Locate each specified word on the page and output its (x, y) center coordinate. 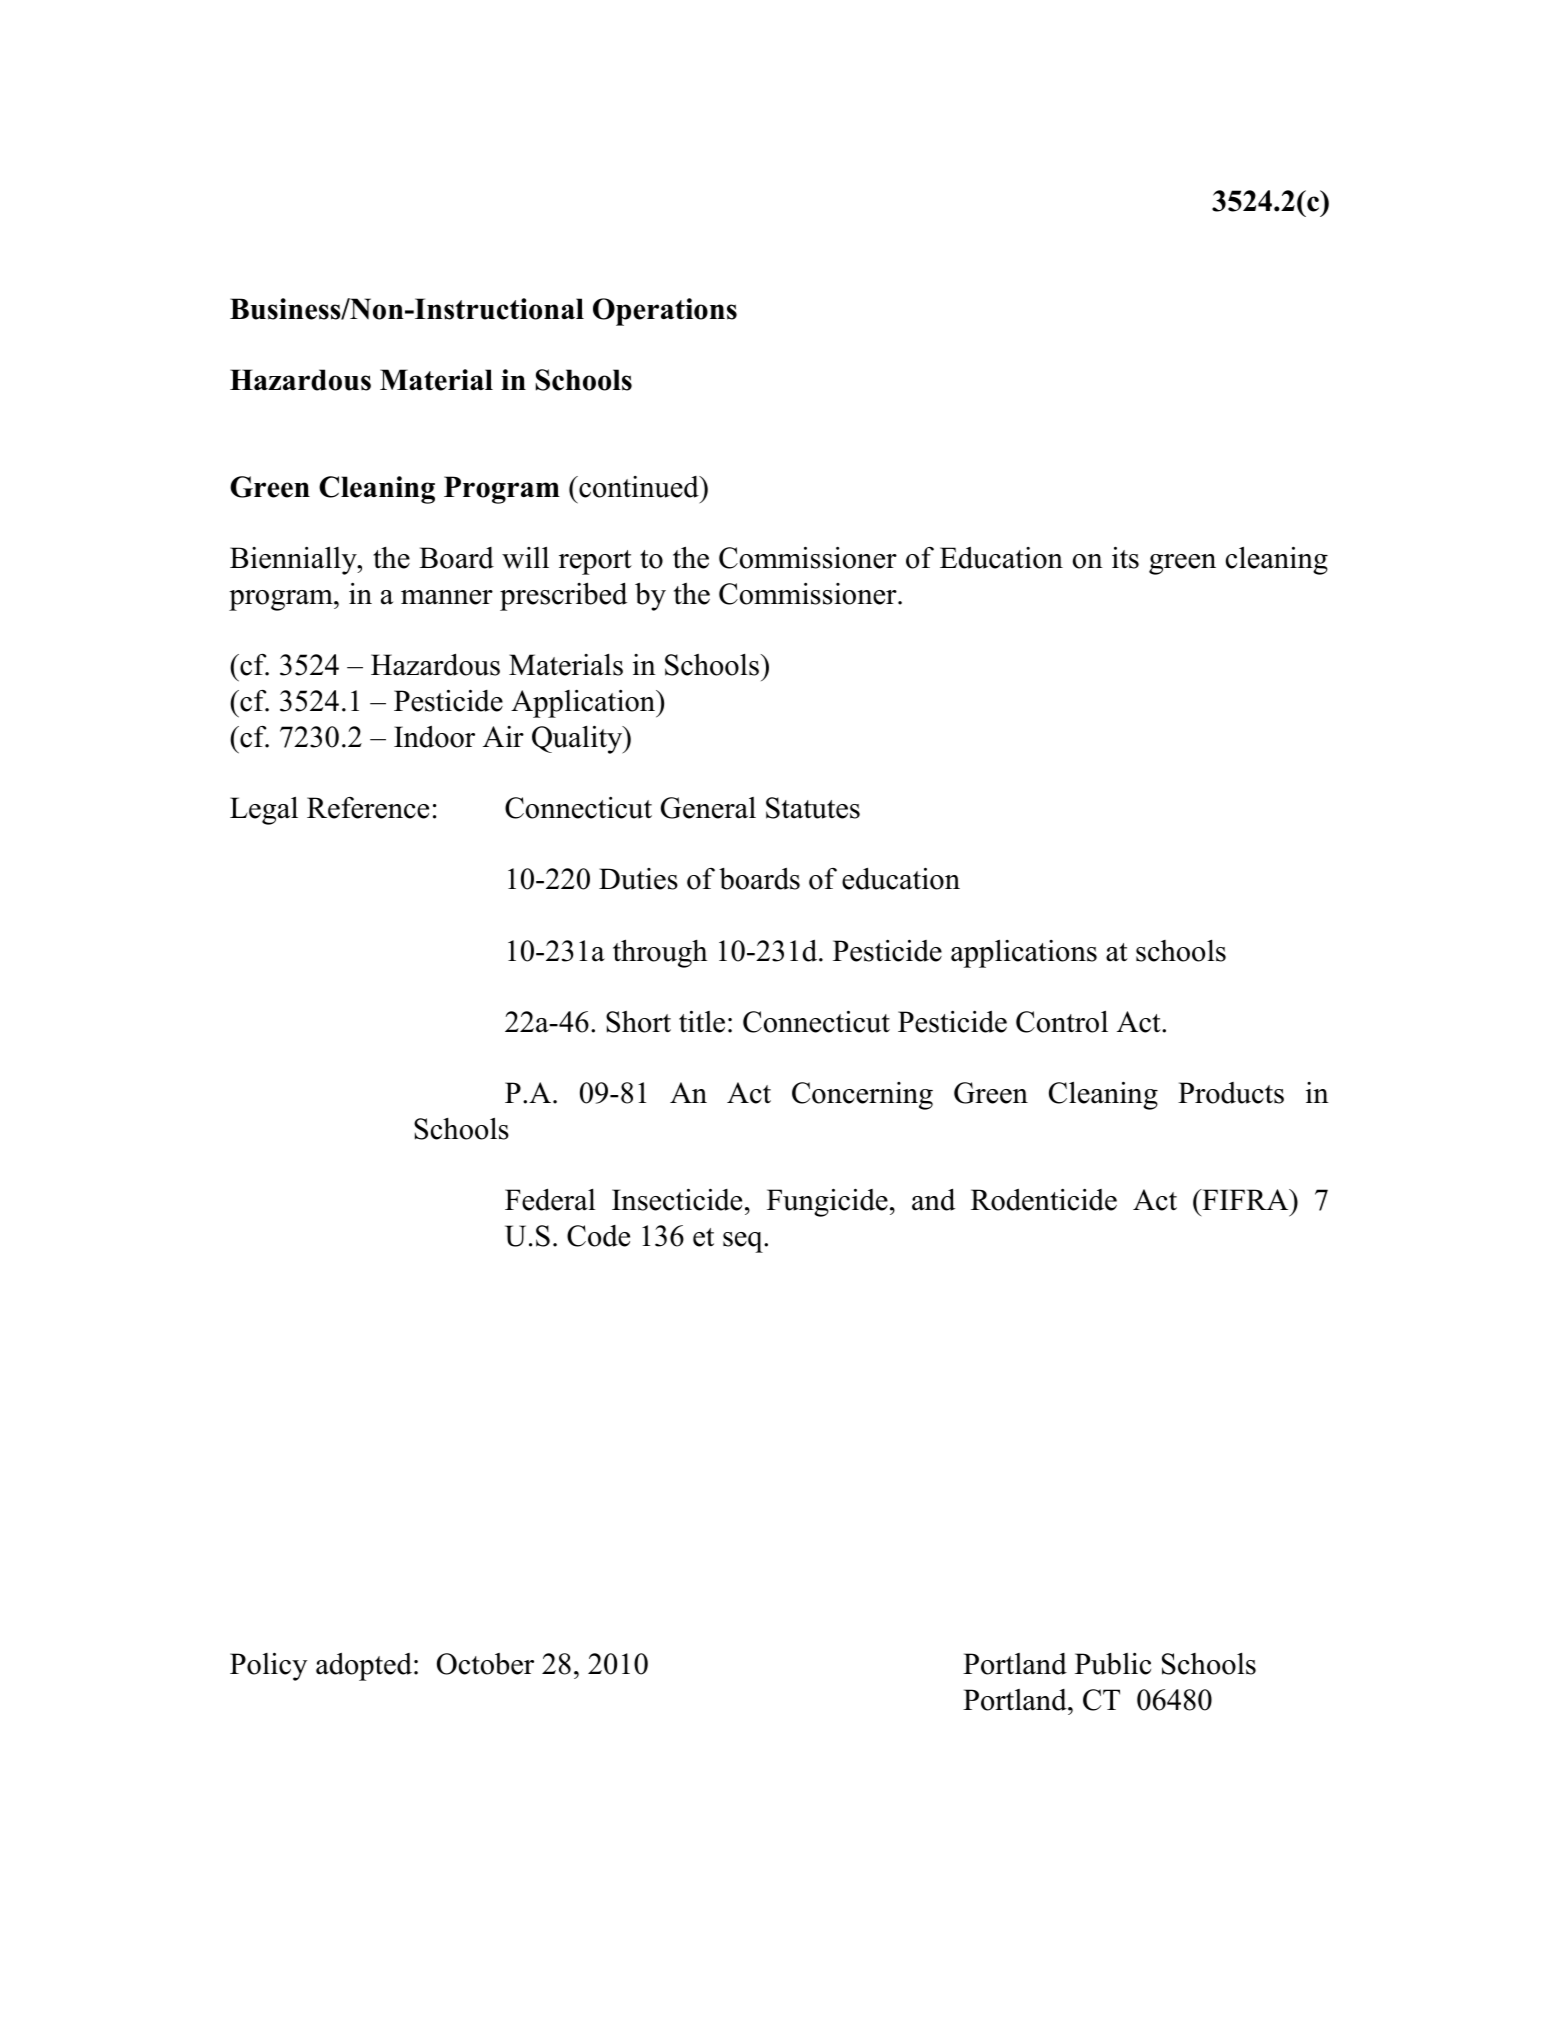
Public (1113, 1664)
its (1125, 558)
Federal (550, 1199)
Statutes (813, 808)
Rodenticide (1044, 1200)
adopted (364, 1667)
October (485, 1664)
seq (744, 1242)
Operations (665, 312)
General (708, 808)
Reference (368, 808)
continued (639, 487)
